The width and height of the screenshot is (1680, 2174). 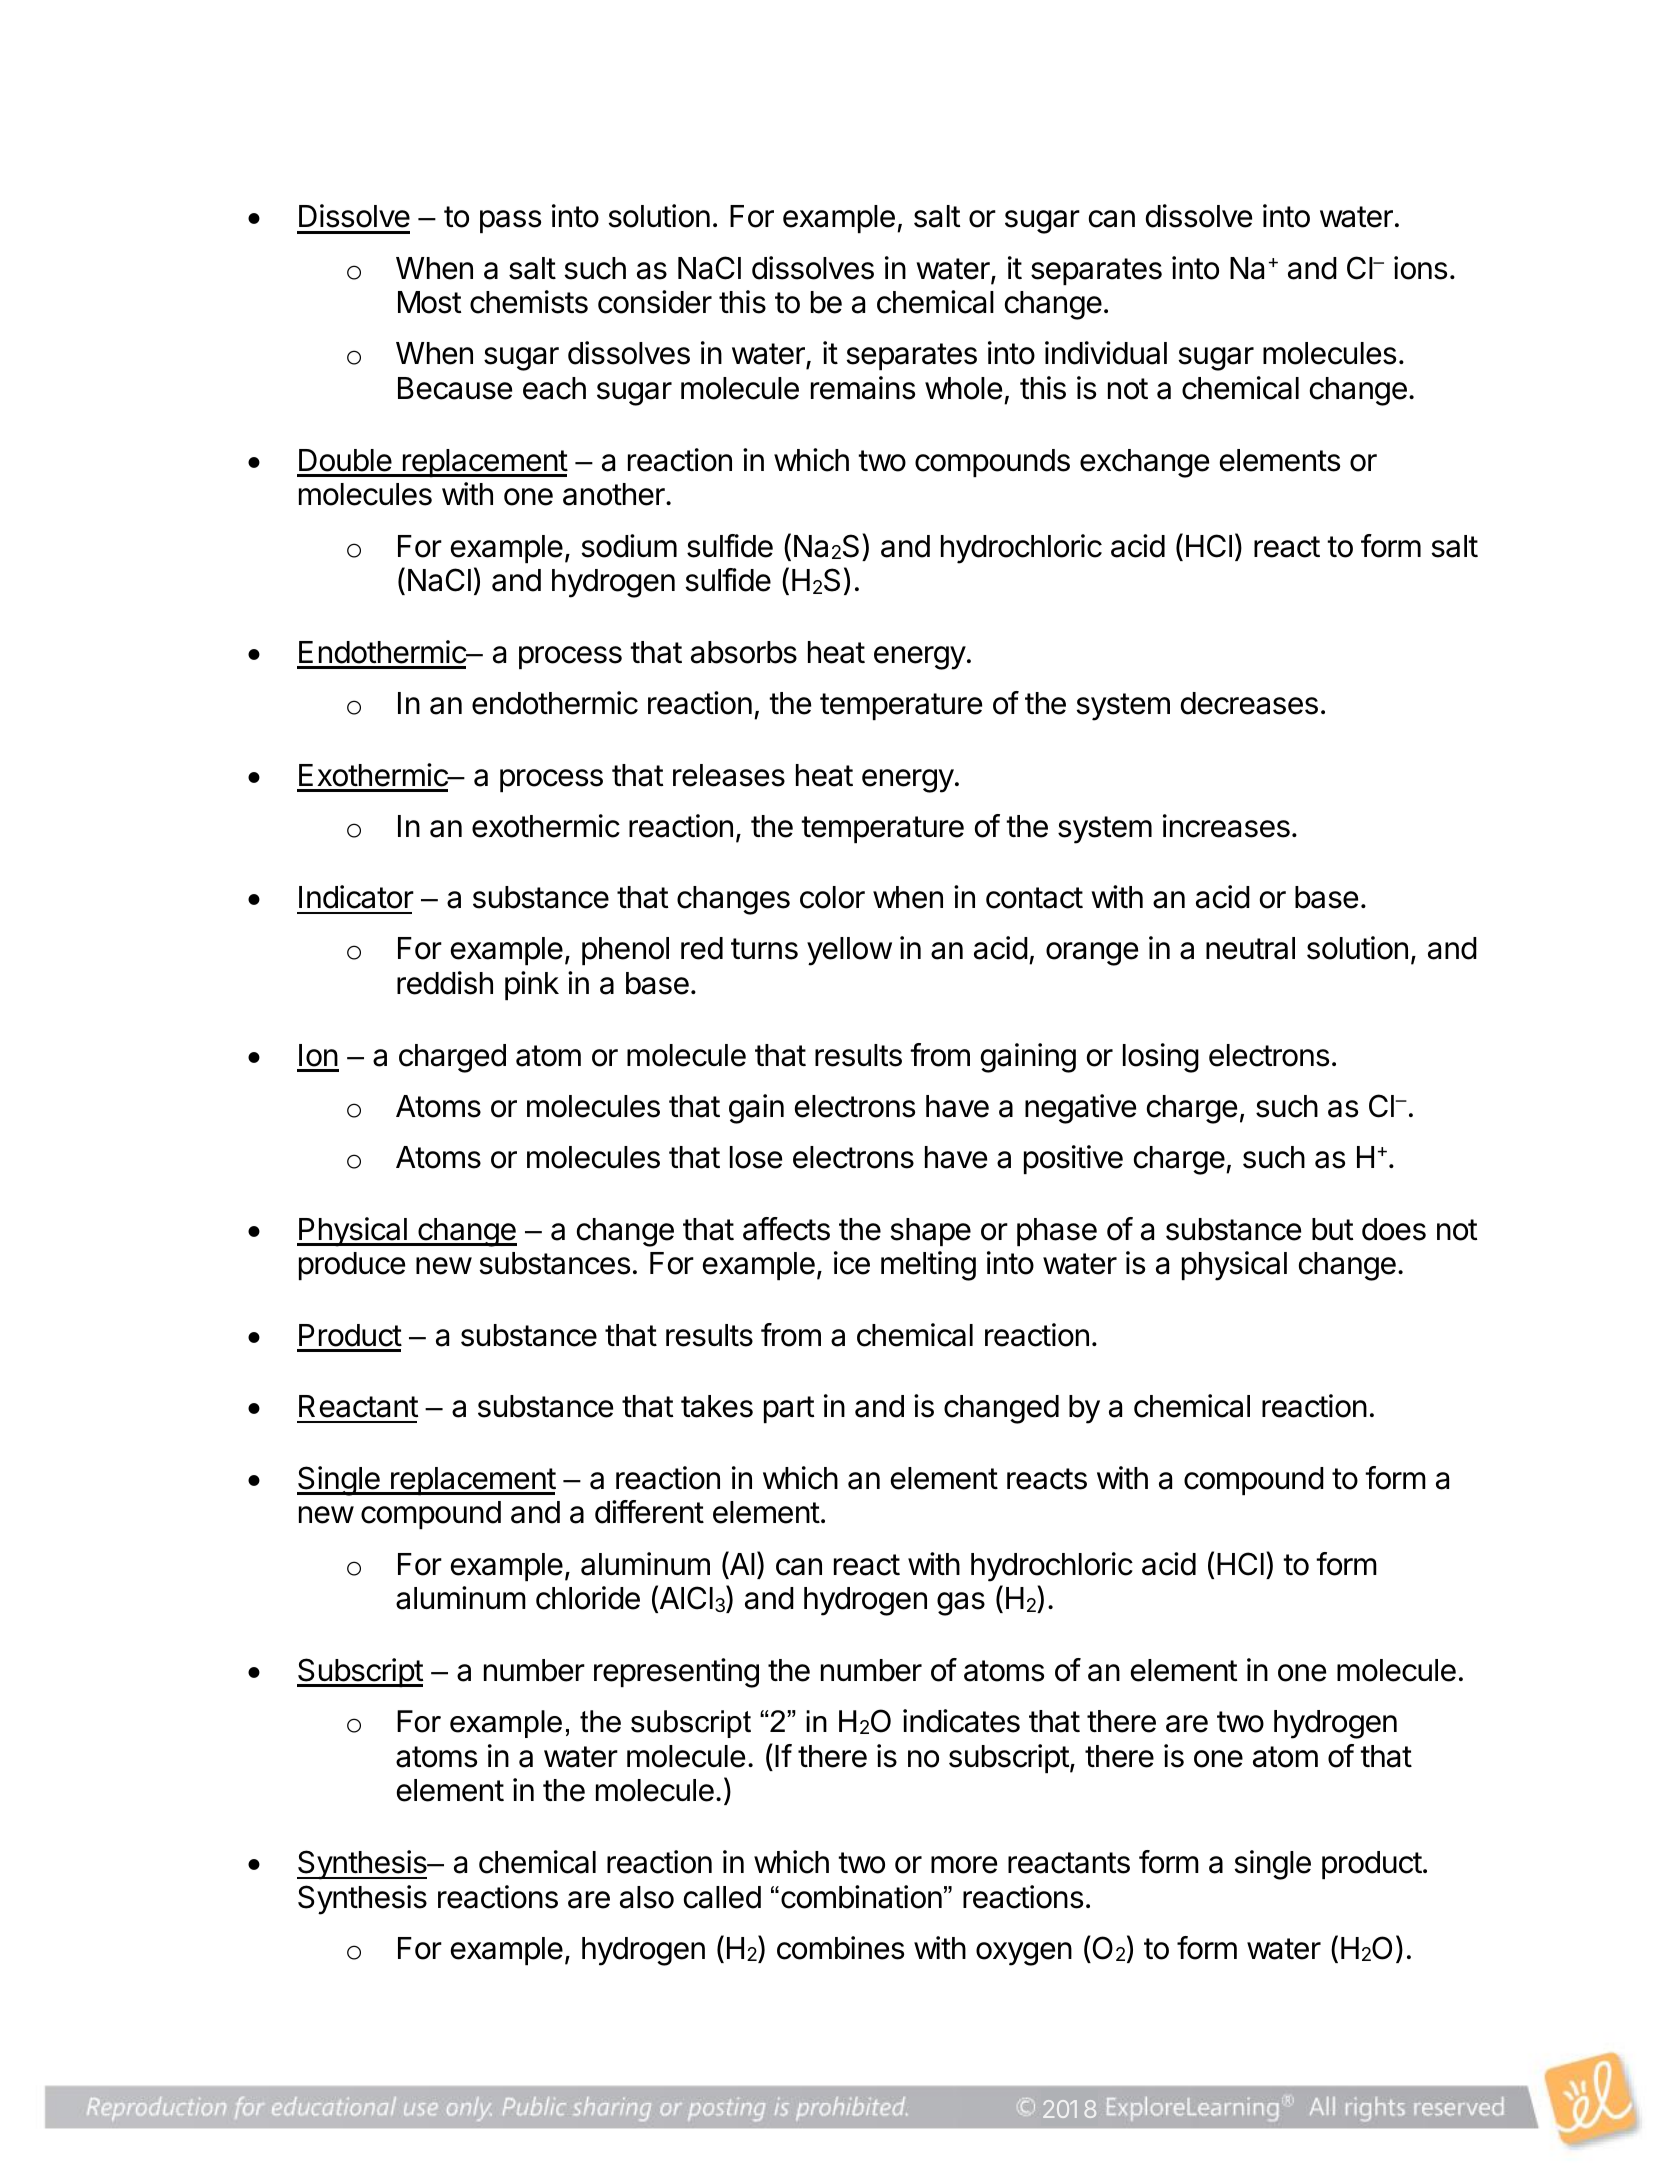 What do you see at coordinates (863, 388) in the screenshot?
I see `remains` at bounding box center [863, 388].
